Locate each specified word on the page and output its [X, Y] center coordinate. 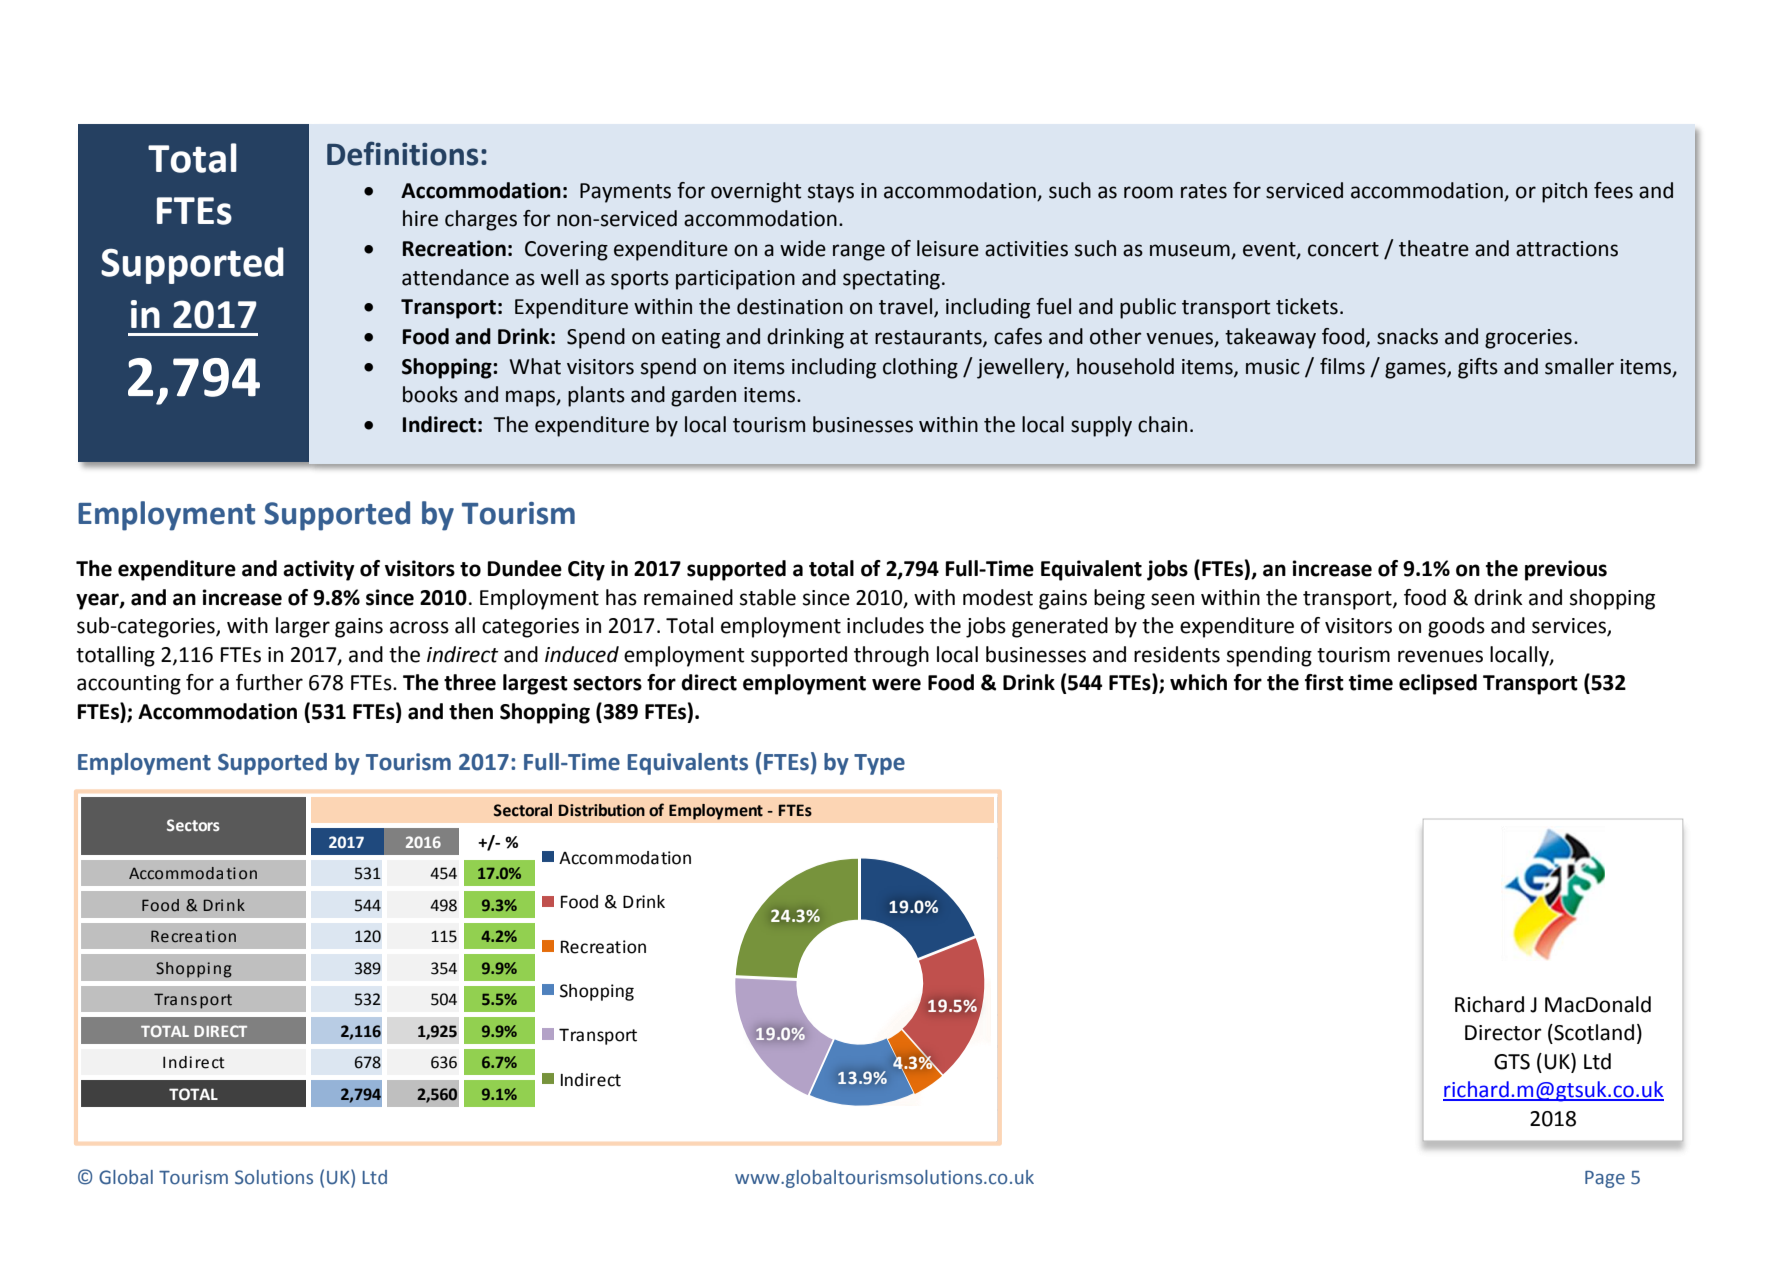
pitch [1564, 192]
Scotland [1593, 1032]
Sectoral [523, 810]
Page [1605, 1179]
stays [831, 193]
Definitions [402, 153]
